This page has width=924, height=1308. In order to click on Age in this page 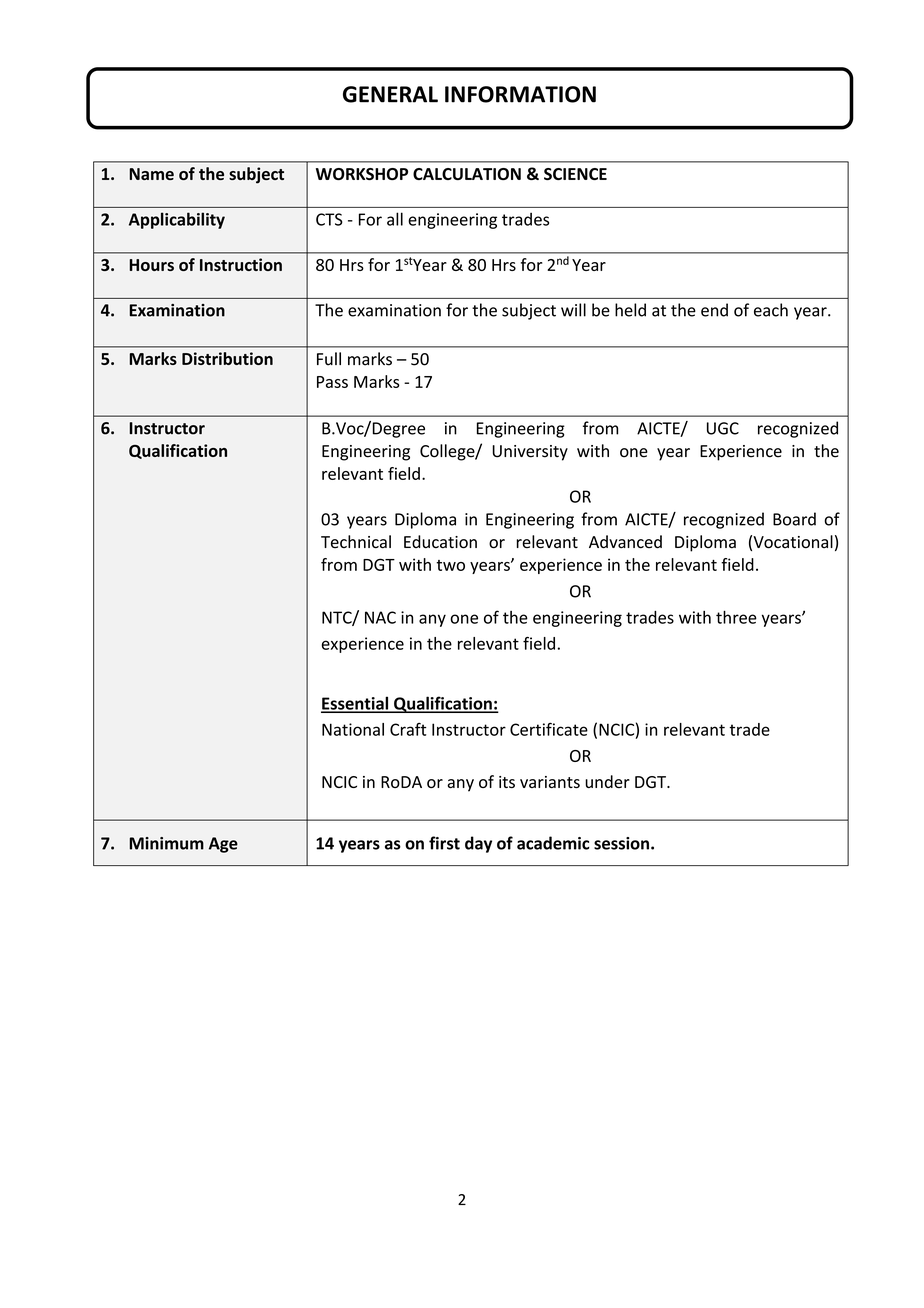, I will do `click(223, 845)`.
